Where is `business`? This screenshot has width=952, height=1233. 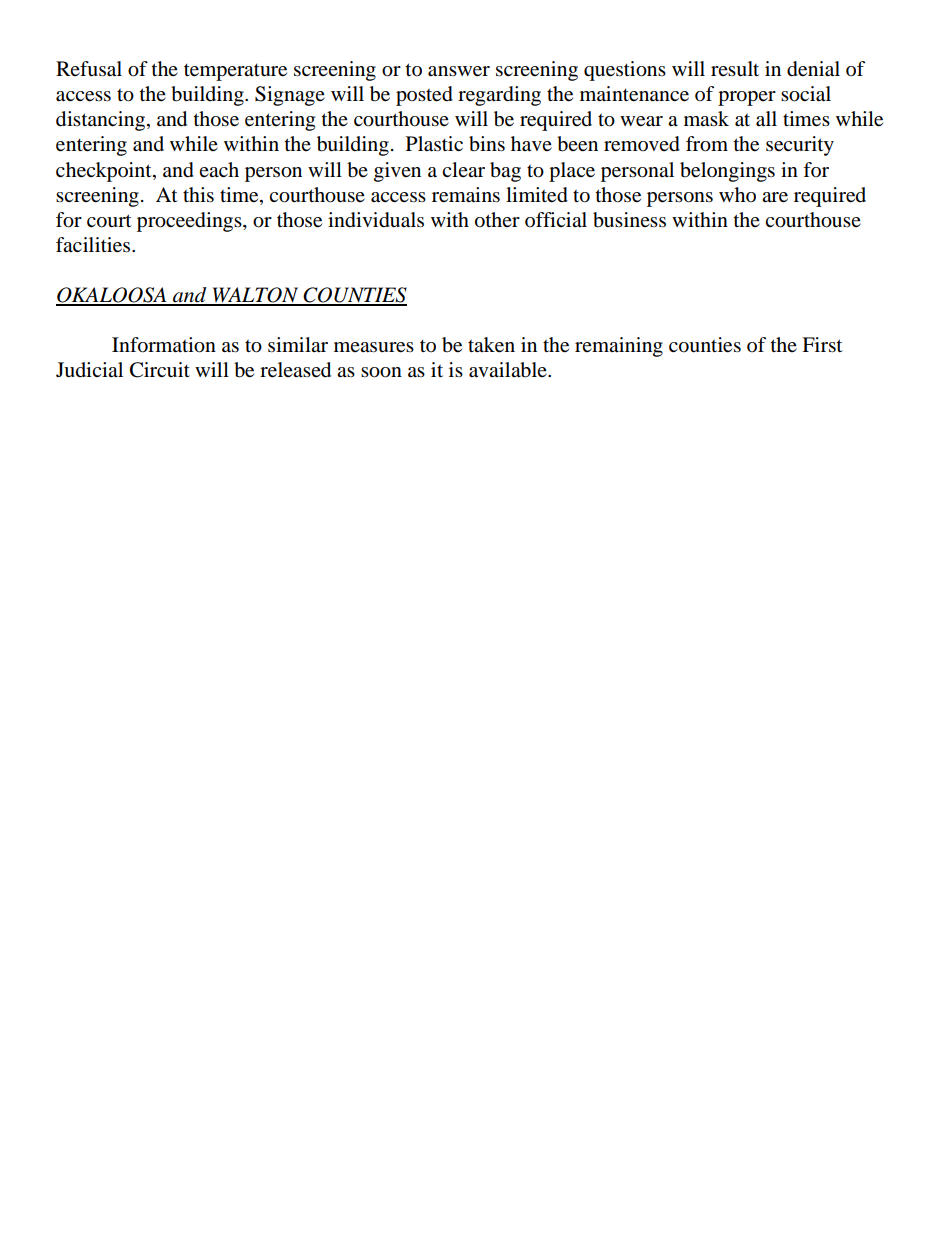
business is located at coordinates (629, 220).
